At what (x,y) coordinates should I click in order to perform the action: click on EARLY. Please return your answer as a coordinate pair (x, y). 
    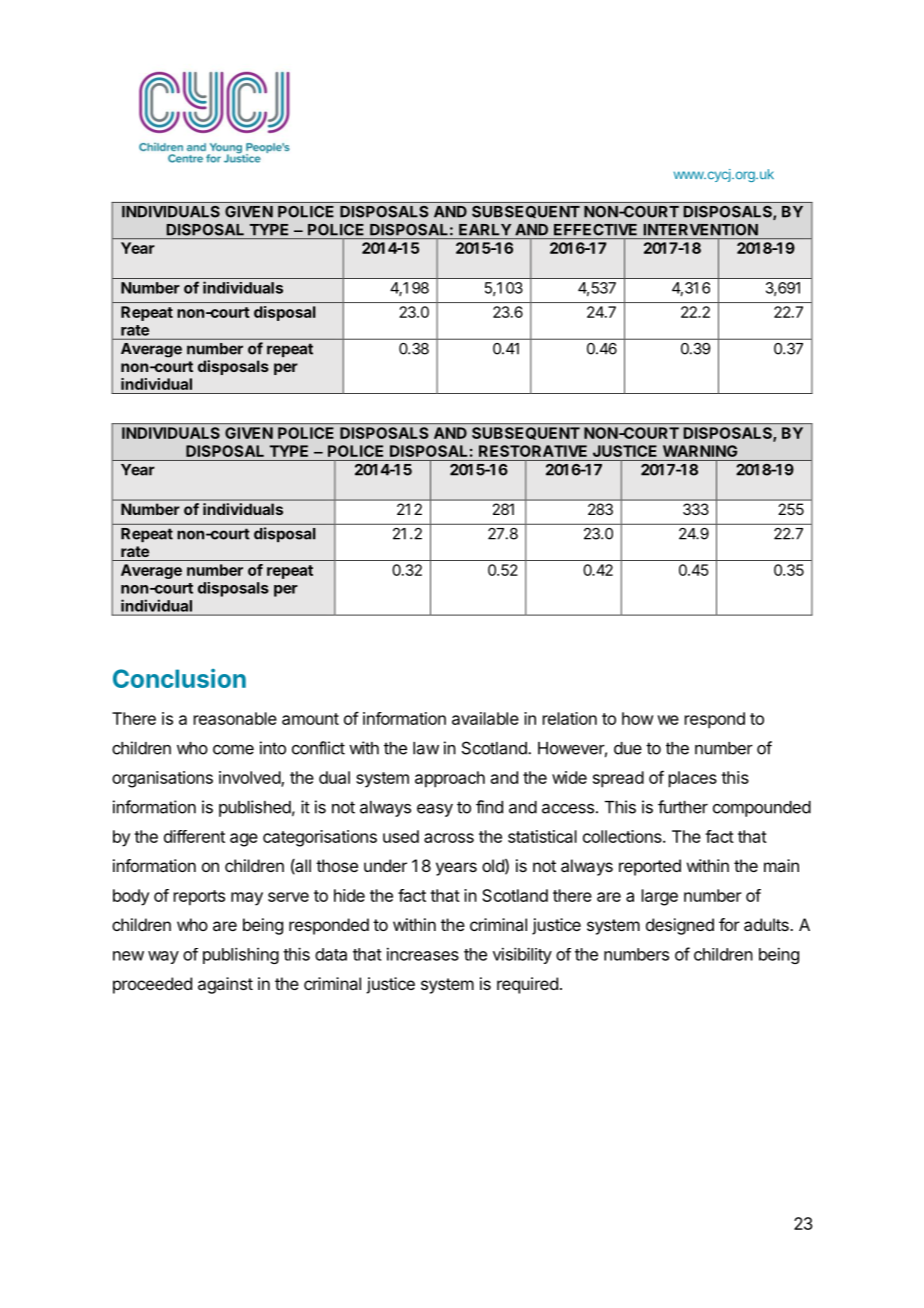
    Looking at the image, I should click on (485, 229).
